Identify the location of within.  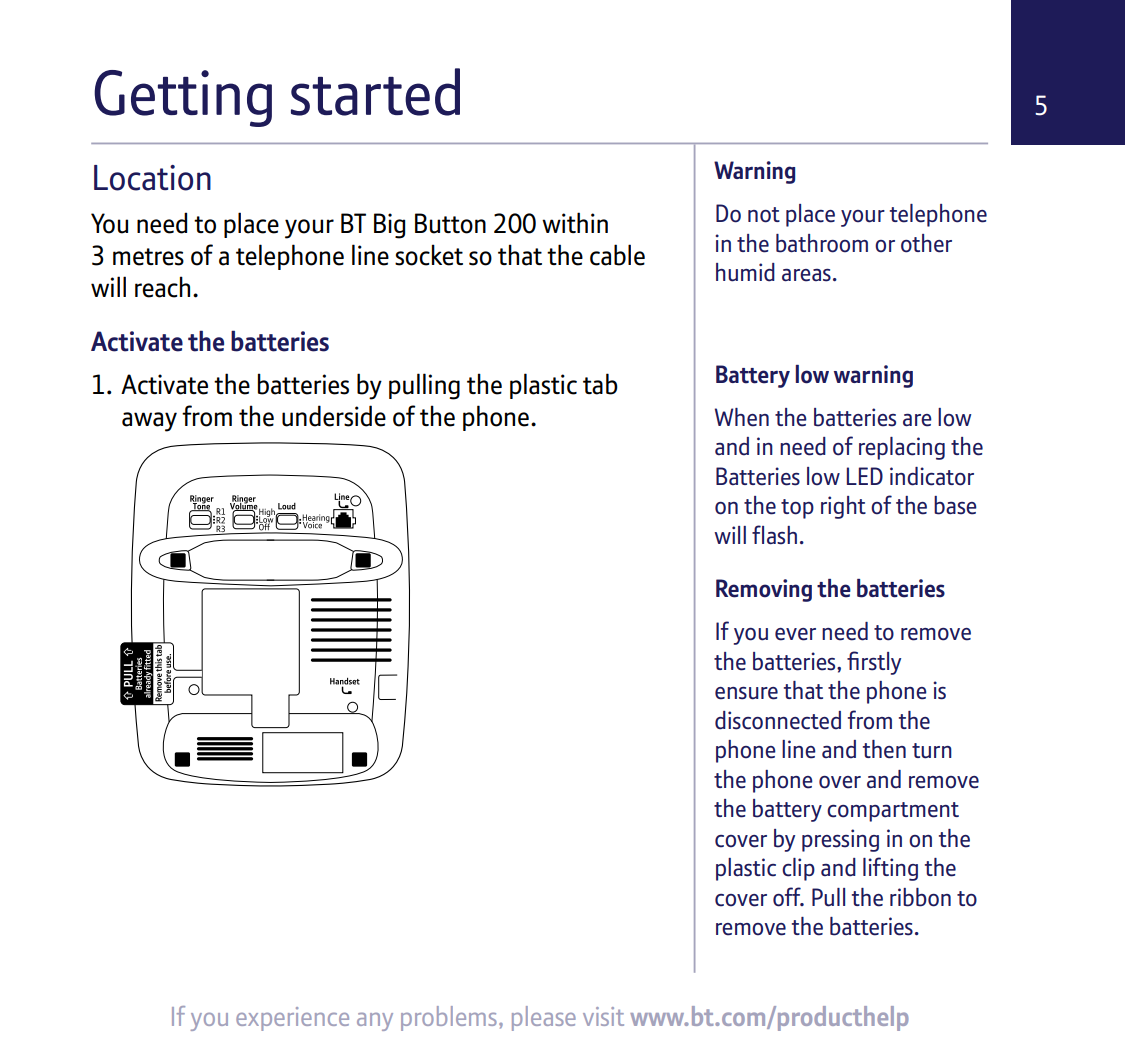
(575, 222).
